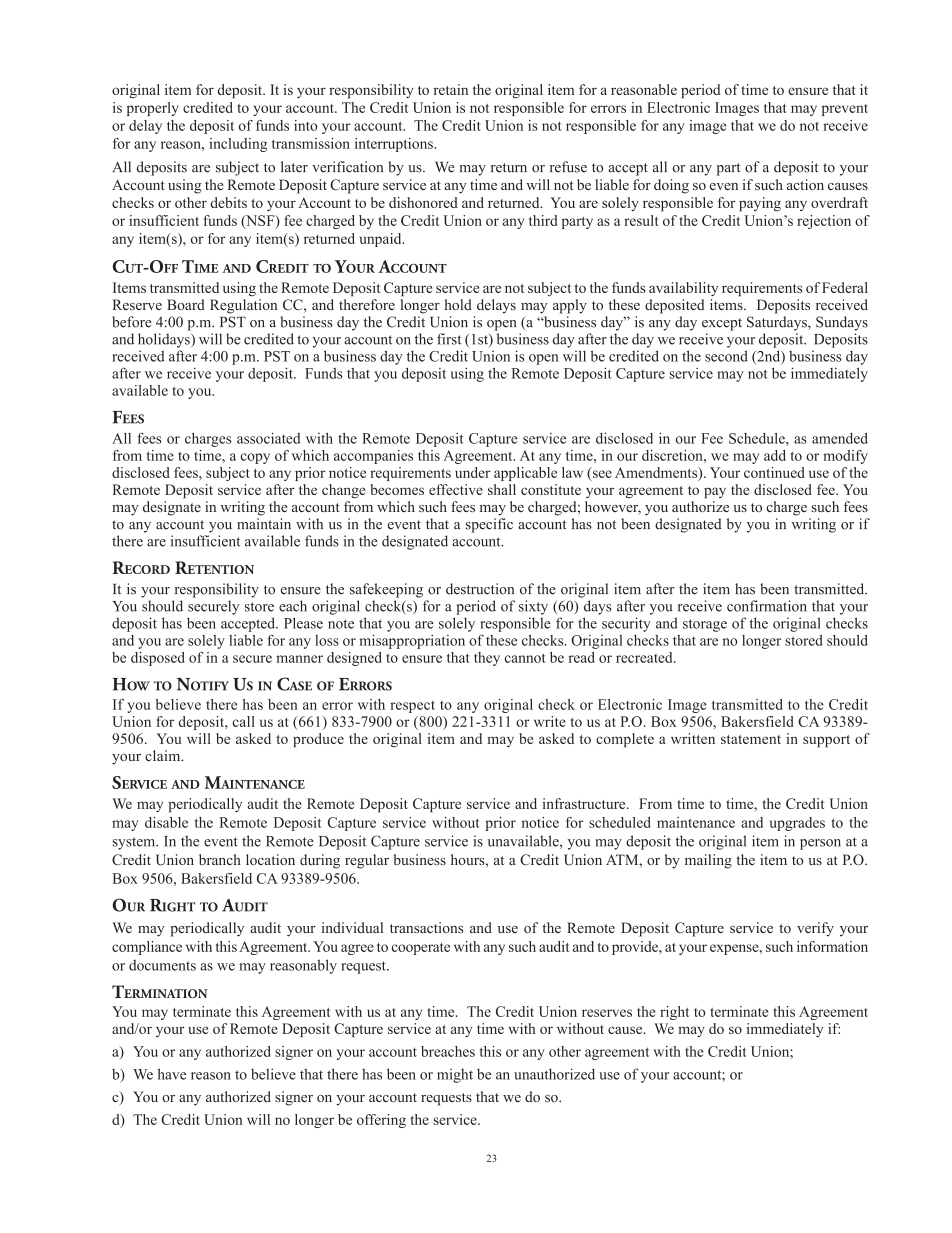 This screenshot has height=1233, width=952. What do you see at coordinates (760, 204) in the screenshot?
I see `paying` at bounding box center [760, 204].
